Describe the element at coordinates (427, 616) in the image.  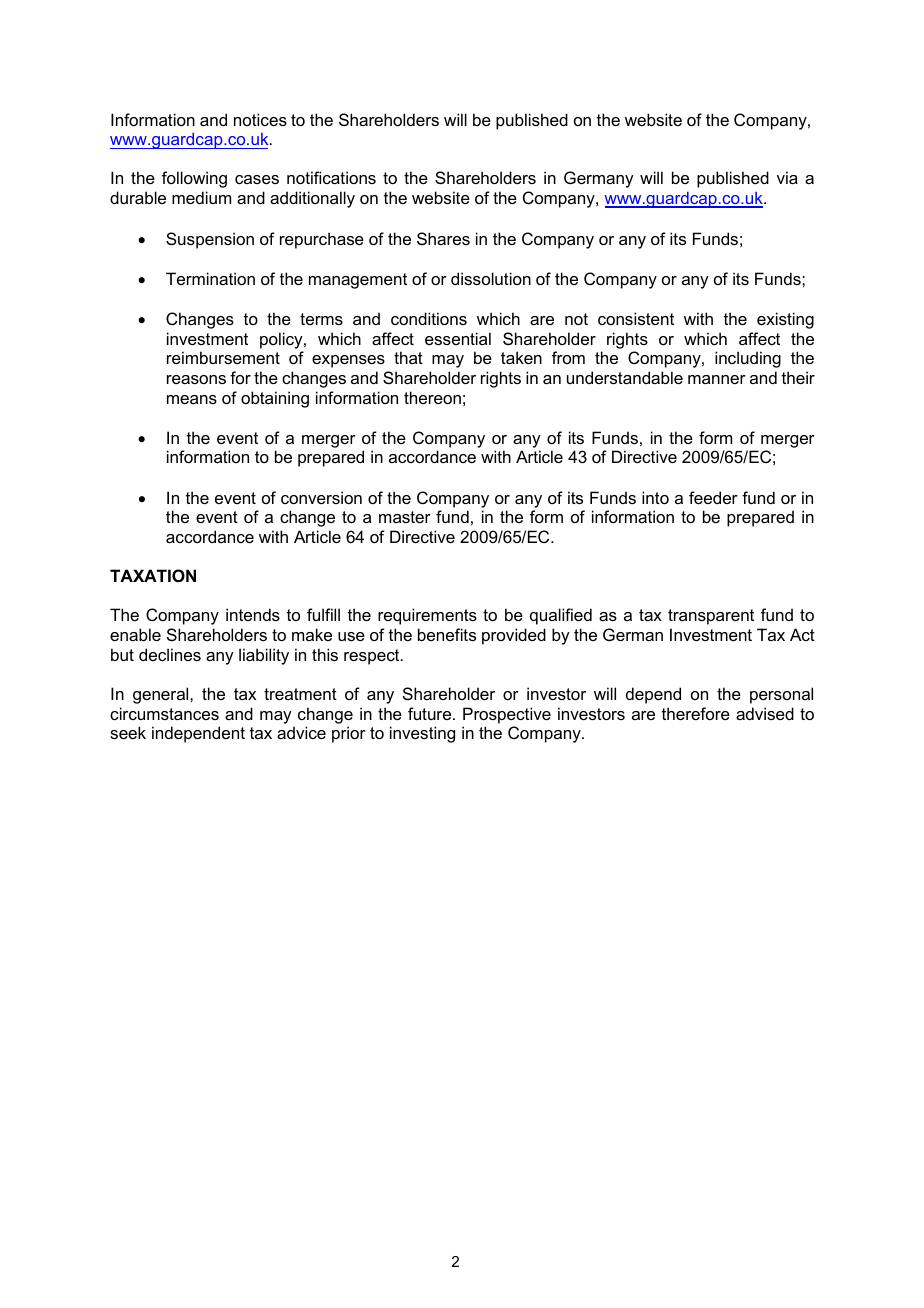
I see `requirements` at that location.
